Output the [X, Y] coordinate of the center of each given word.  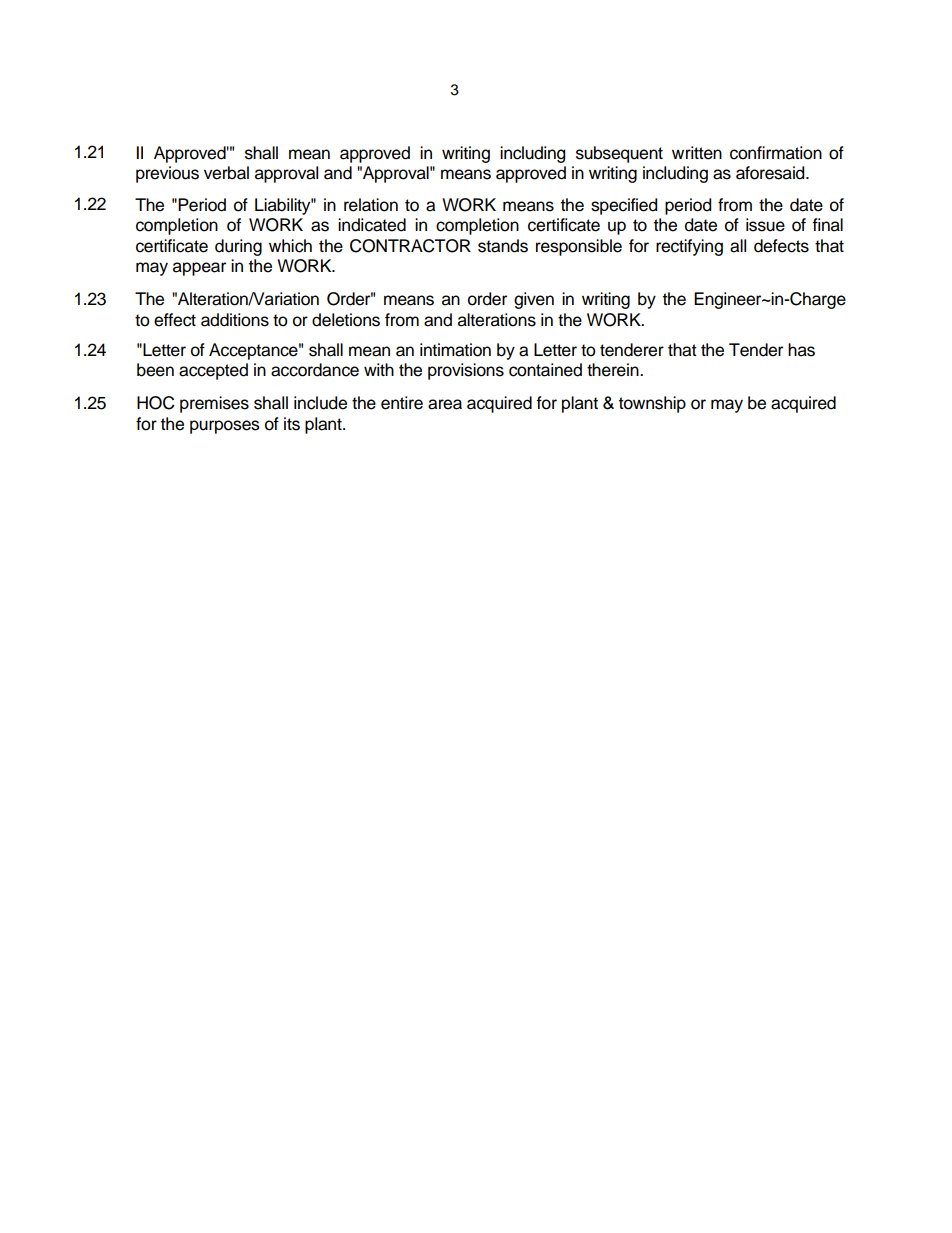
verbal [226, 173]
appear [199, 269]
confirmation [776, 153]
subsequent [619, 154]
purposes [225, 427]
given [534, 300]
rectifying [689, 247]
